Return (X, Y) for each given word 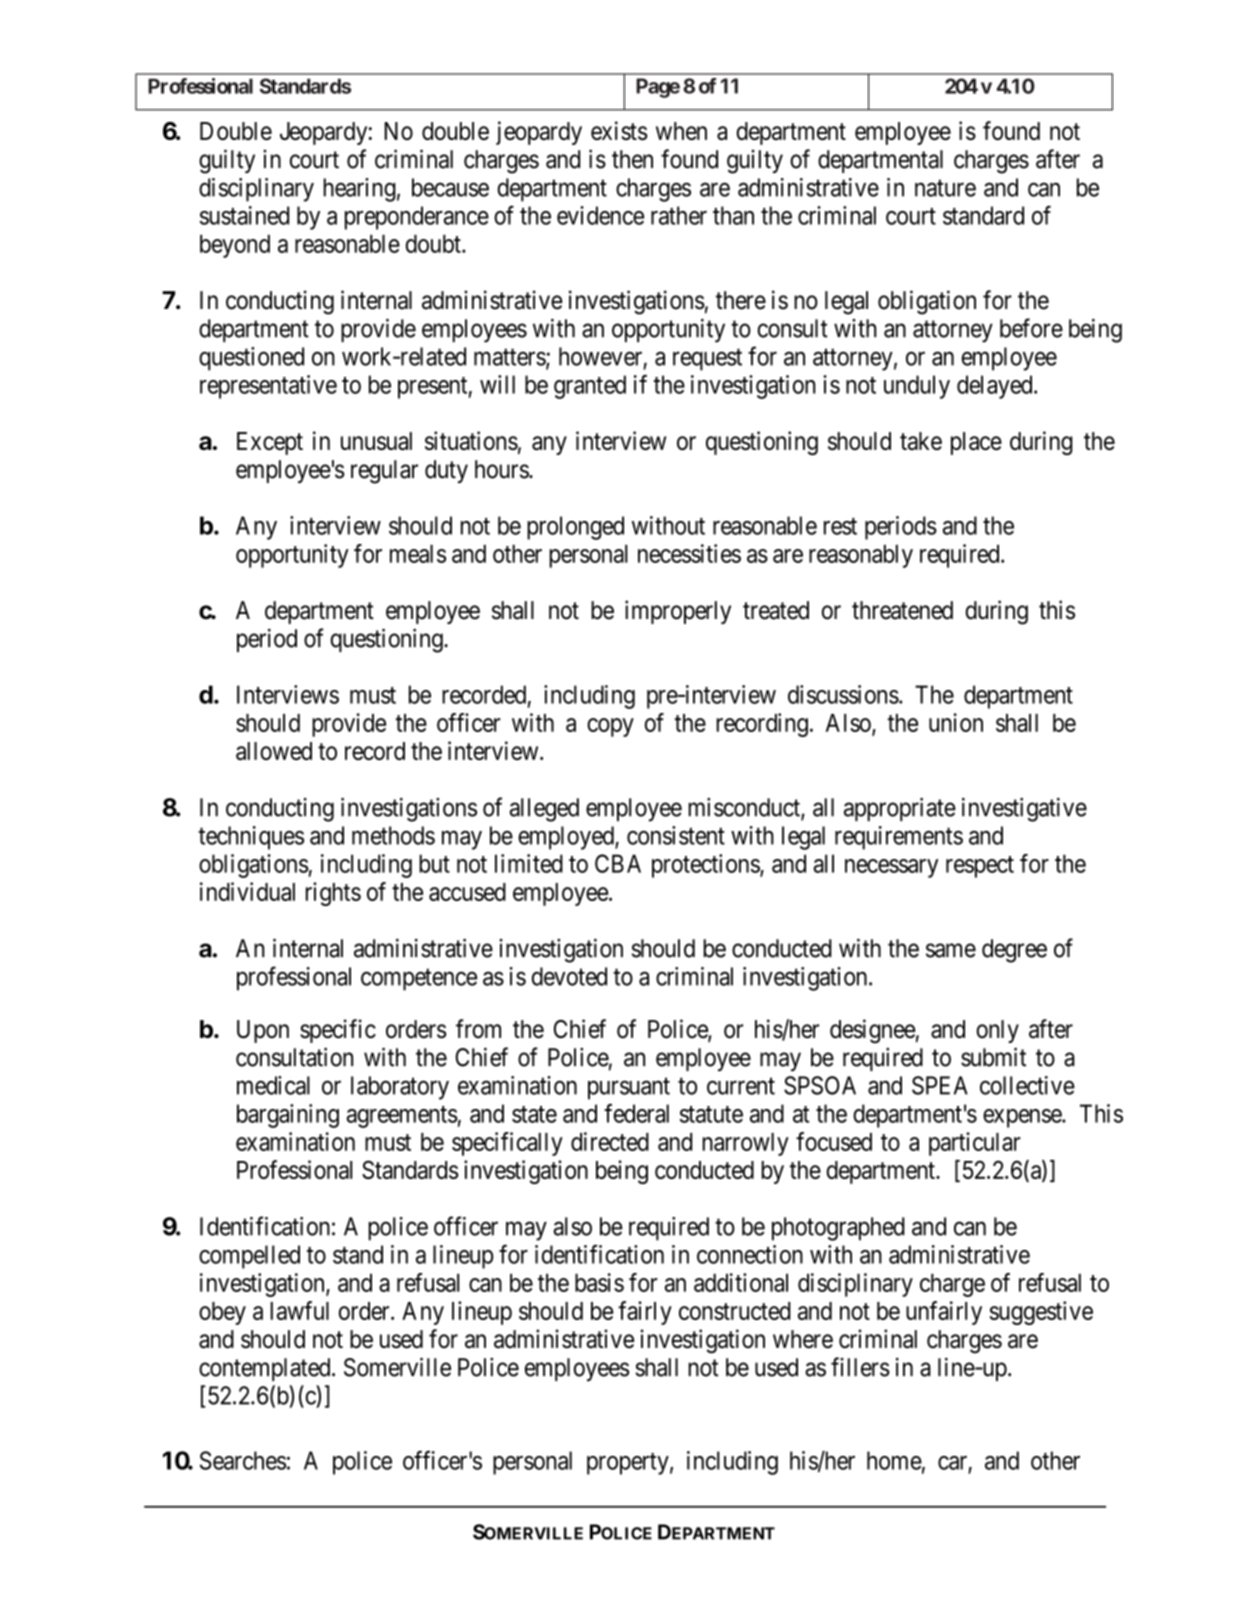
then (632, 159)
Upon (263, 1031)
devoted (569, 976)
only (998, 1031)
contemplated (266, 1369)
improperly (678, 612)
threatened (902, 610)
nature (945, 188)
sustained (244, 215)
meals (418, 553)
